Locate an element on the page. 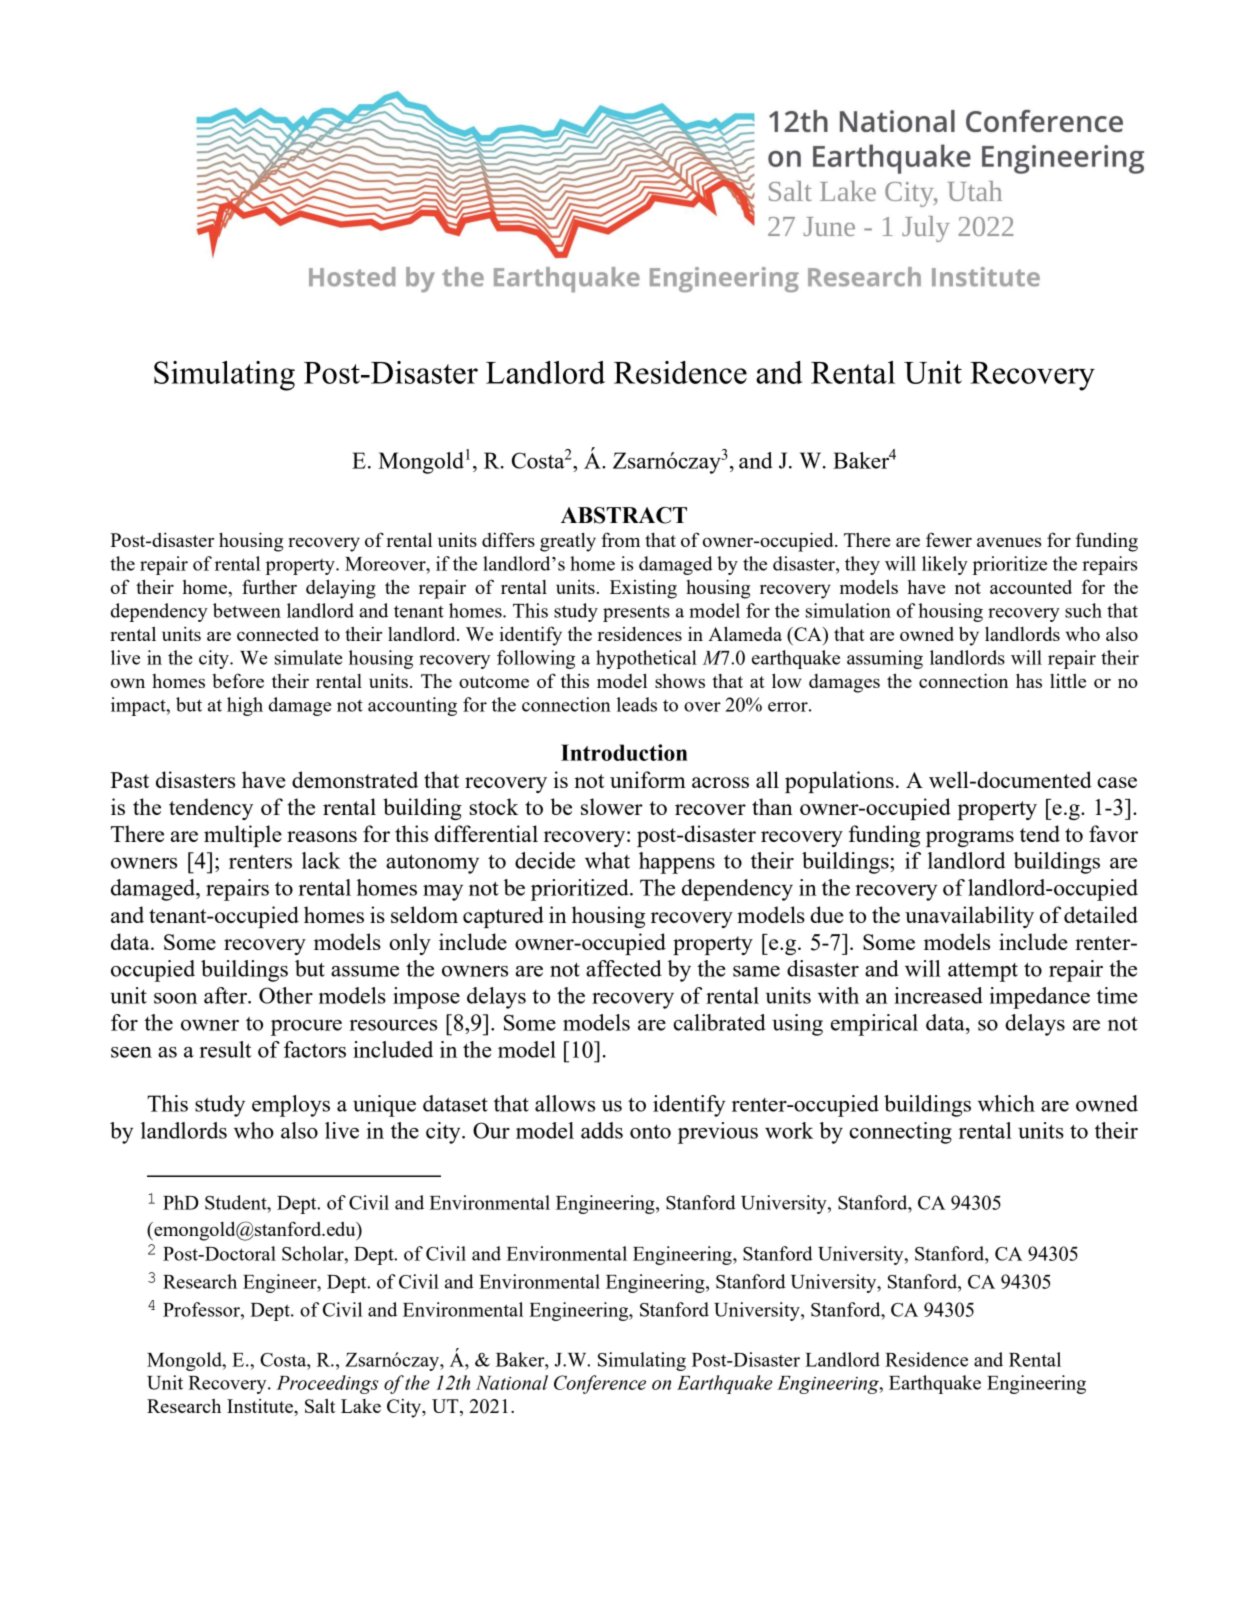  further is located at coordinates (269, 586).
